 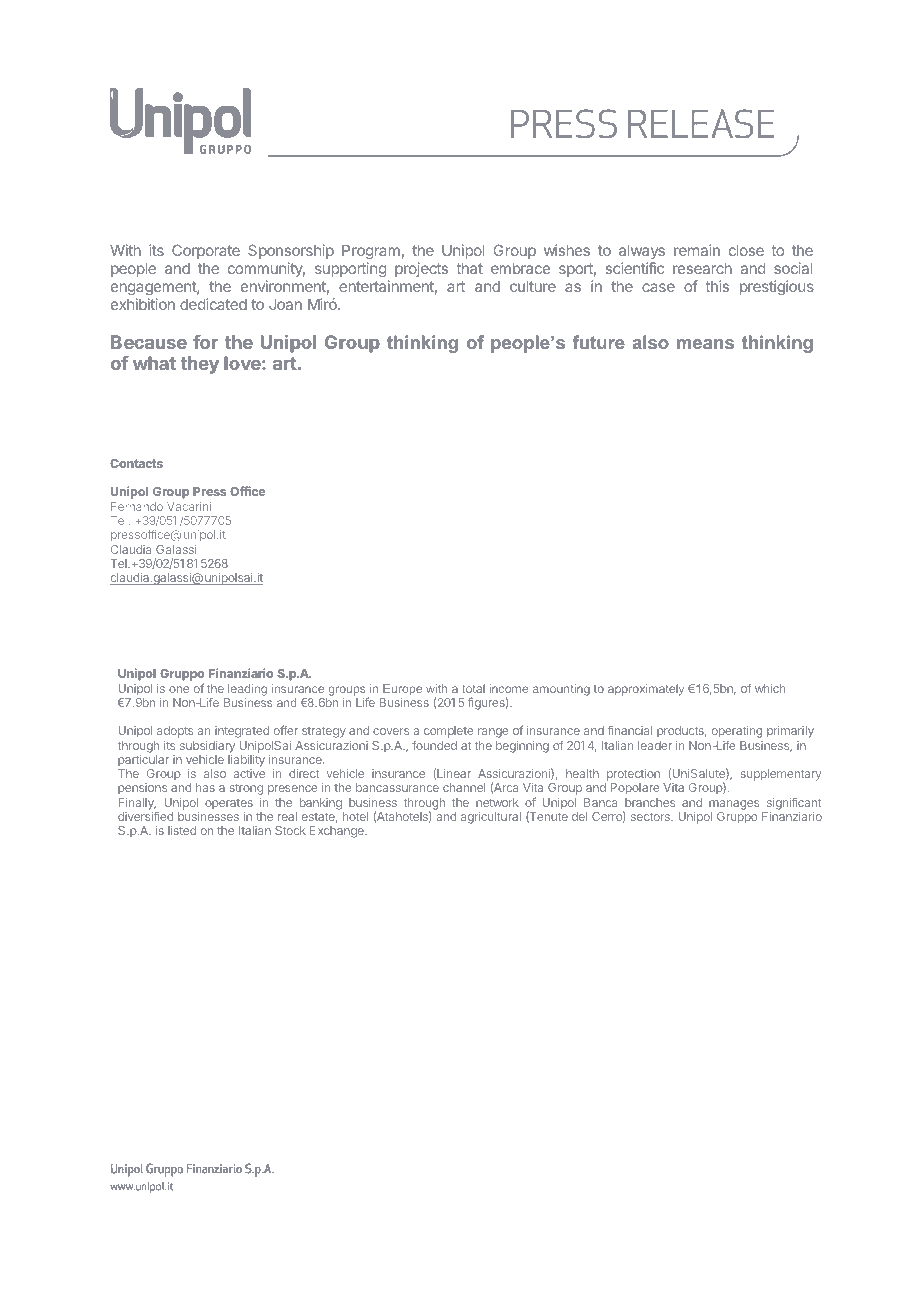 I want to click on Fernando, so click(x=137, y=506).
